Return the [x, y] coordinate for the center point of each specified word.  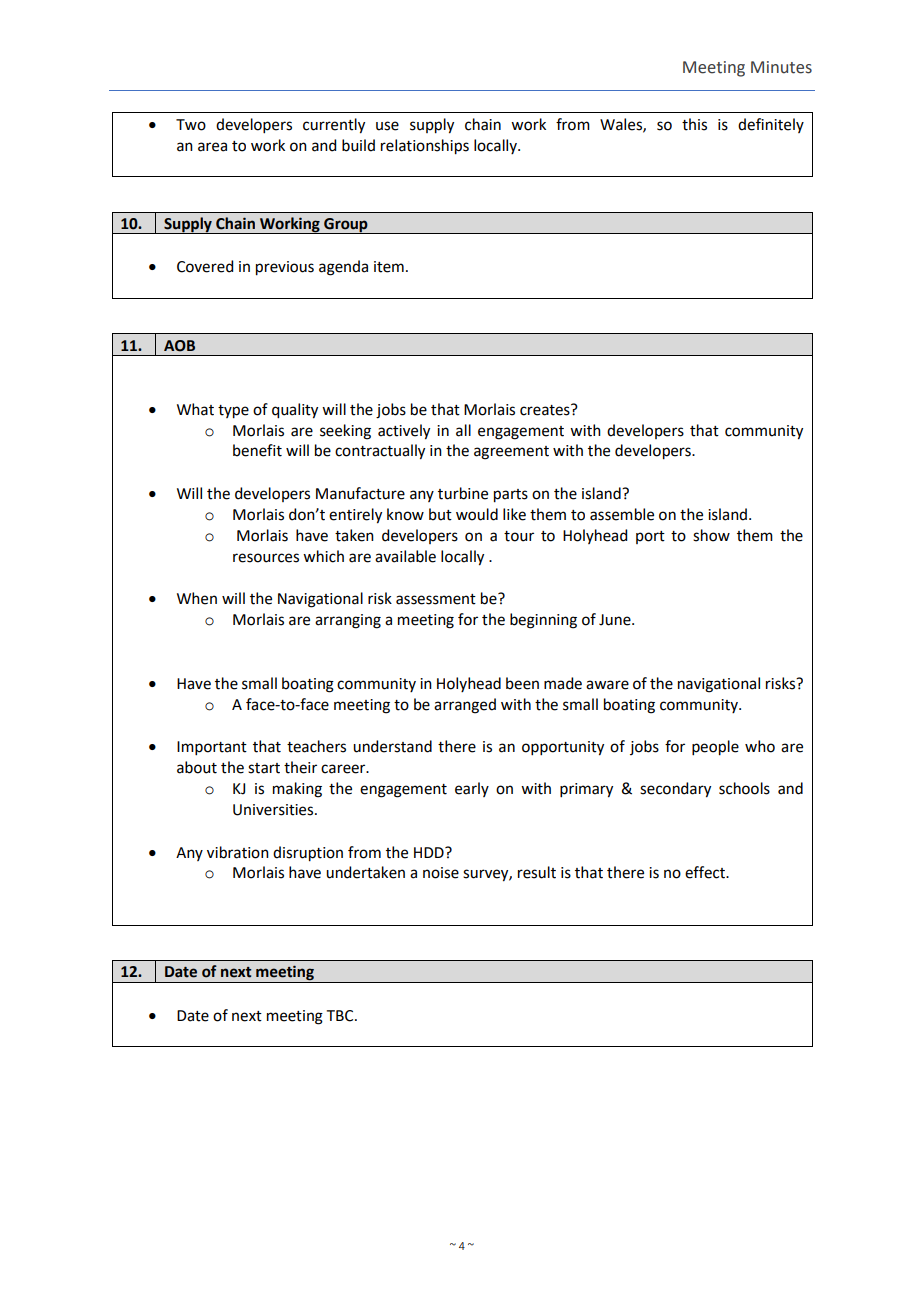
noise [441, 873]
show [711, 535]
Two [191, 125]
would [477, 514]
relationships [425, 147]
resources [266, 558]
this [694, 124]
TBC [341, 1016]
